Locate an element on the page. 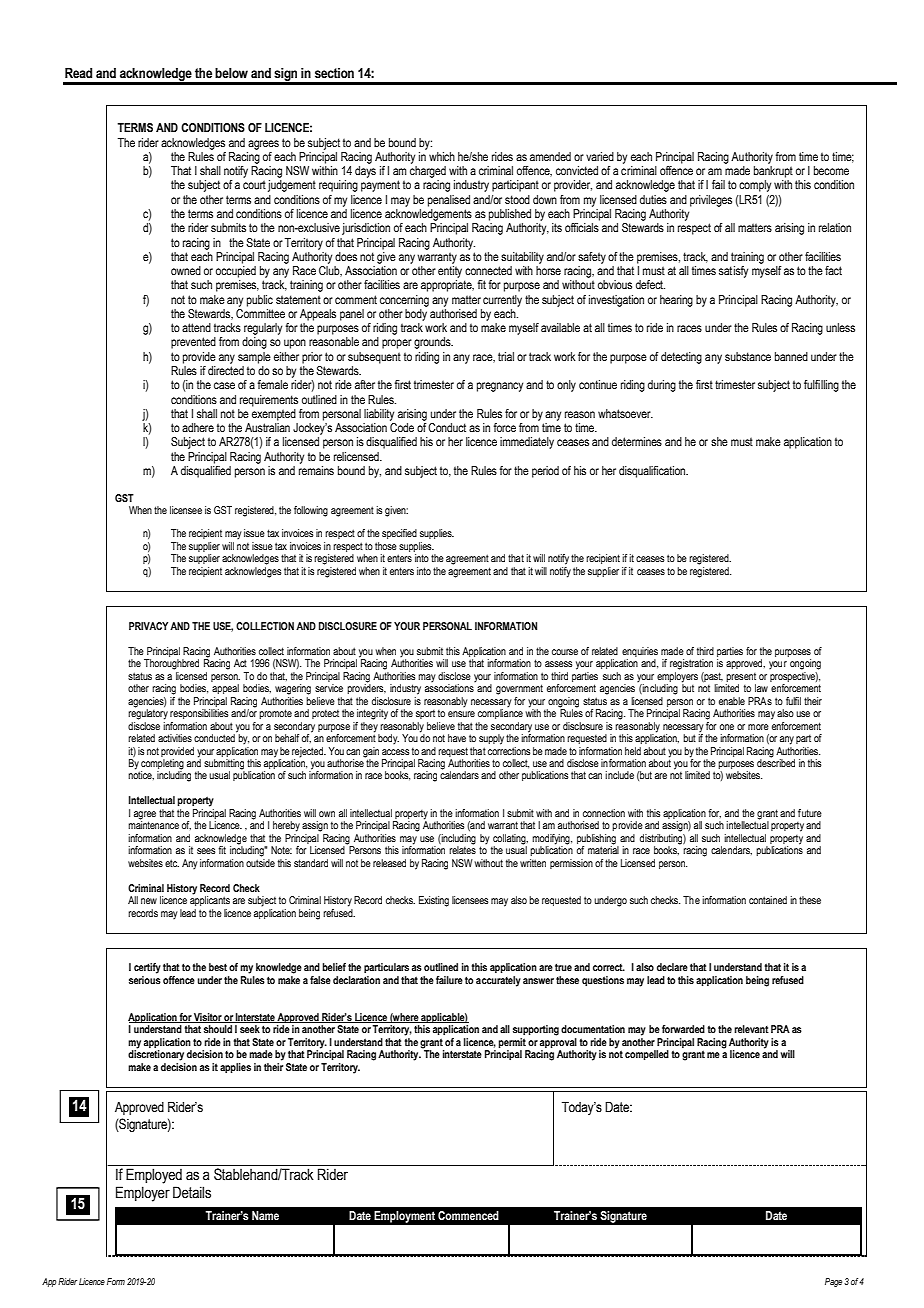 This image has height=1308, width=924. bankrupt is located at coordinates (773, 172).
